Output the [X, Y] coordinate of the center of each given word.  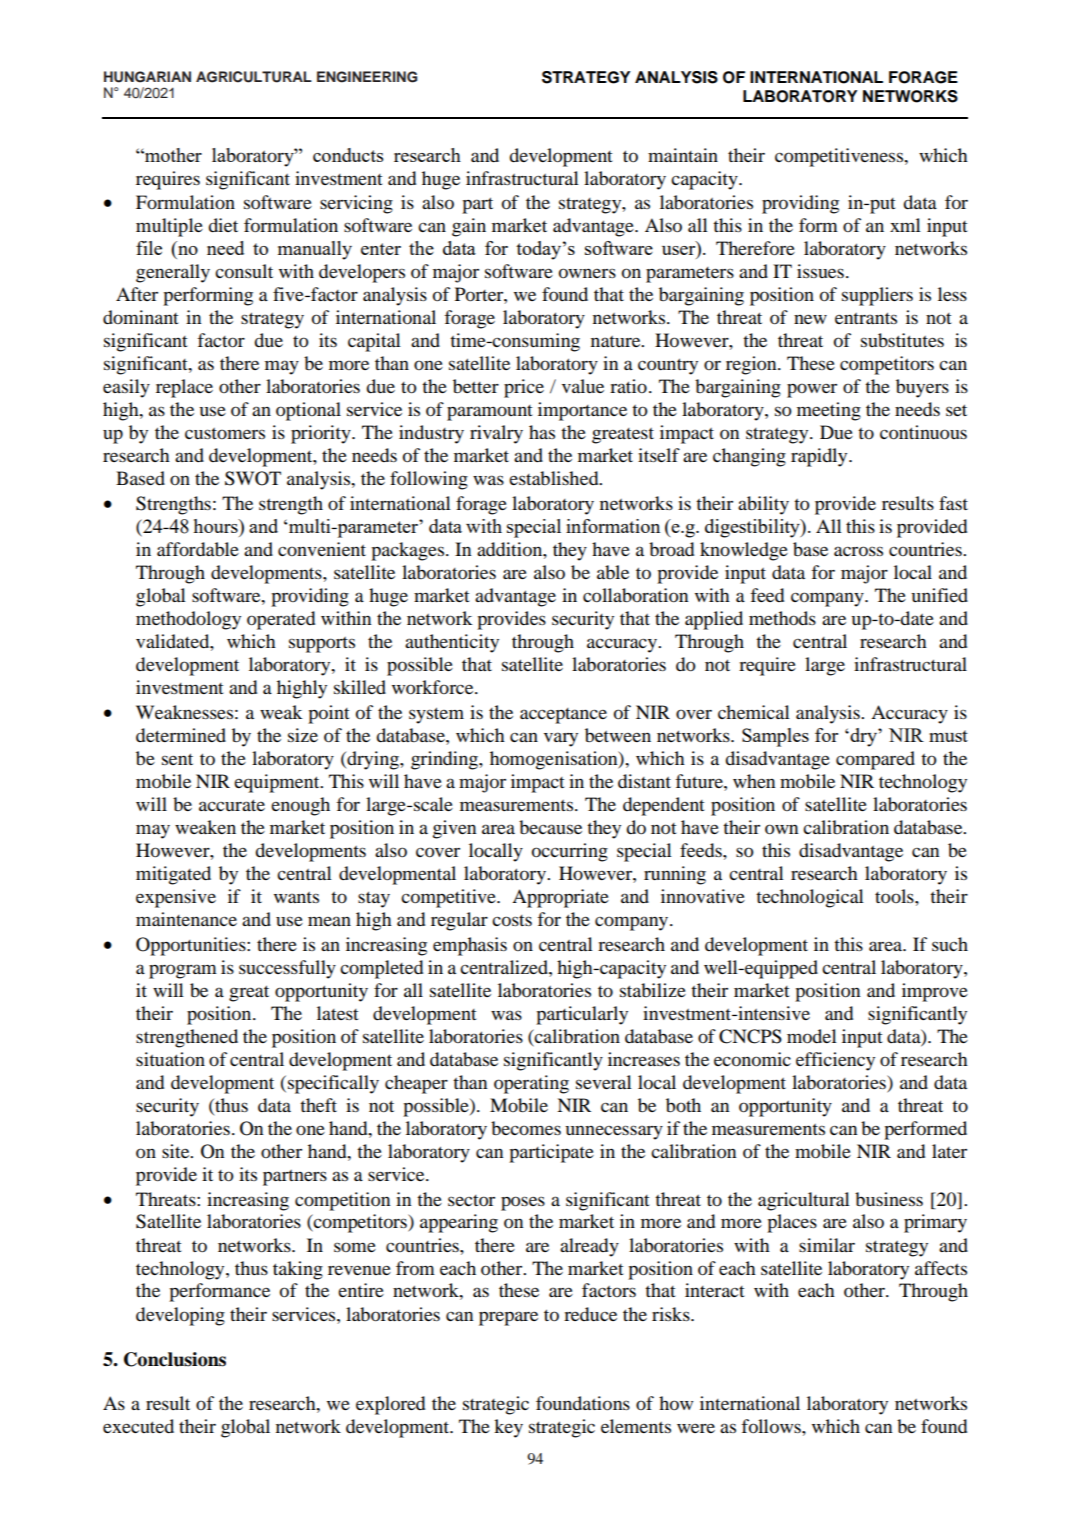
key [508, 1428]
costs [512, 921]
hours [216, 526]
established [555, 478]
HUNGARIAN [147, 77]
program [183, 971]
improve [935, 992]
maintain [683, 155]
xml [905, 225]
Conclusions [175, 1359]
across [858, 551]
